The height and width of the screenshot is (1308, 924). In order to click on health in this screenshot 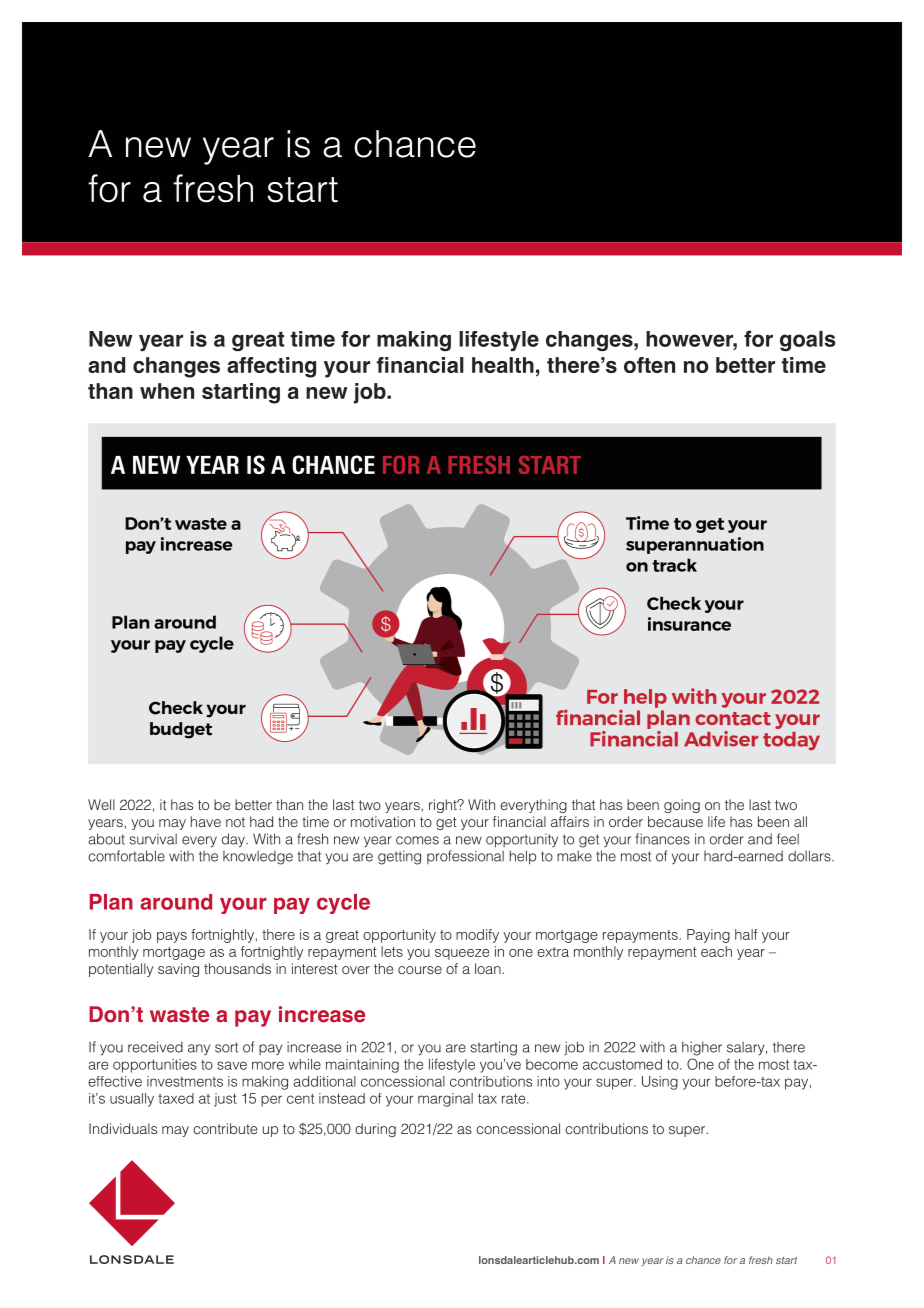, I will do `click(503, 365)`.
